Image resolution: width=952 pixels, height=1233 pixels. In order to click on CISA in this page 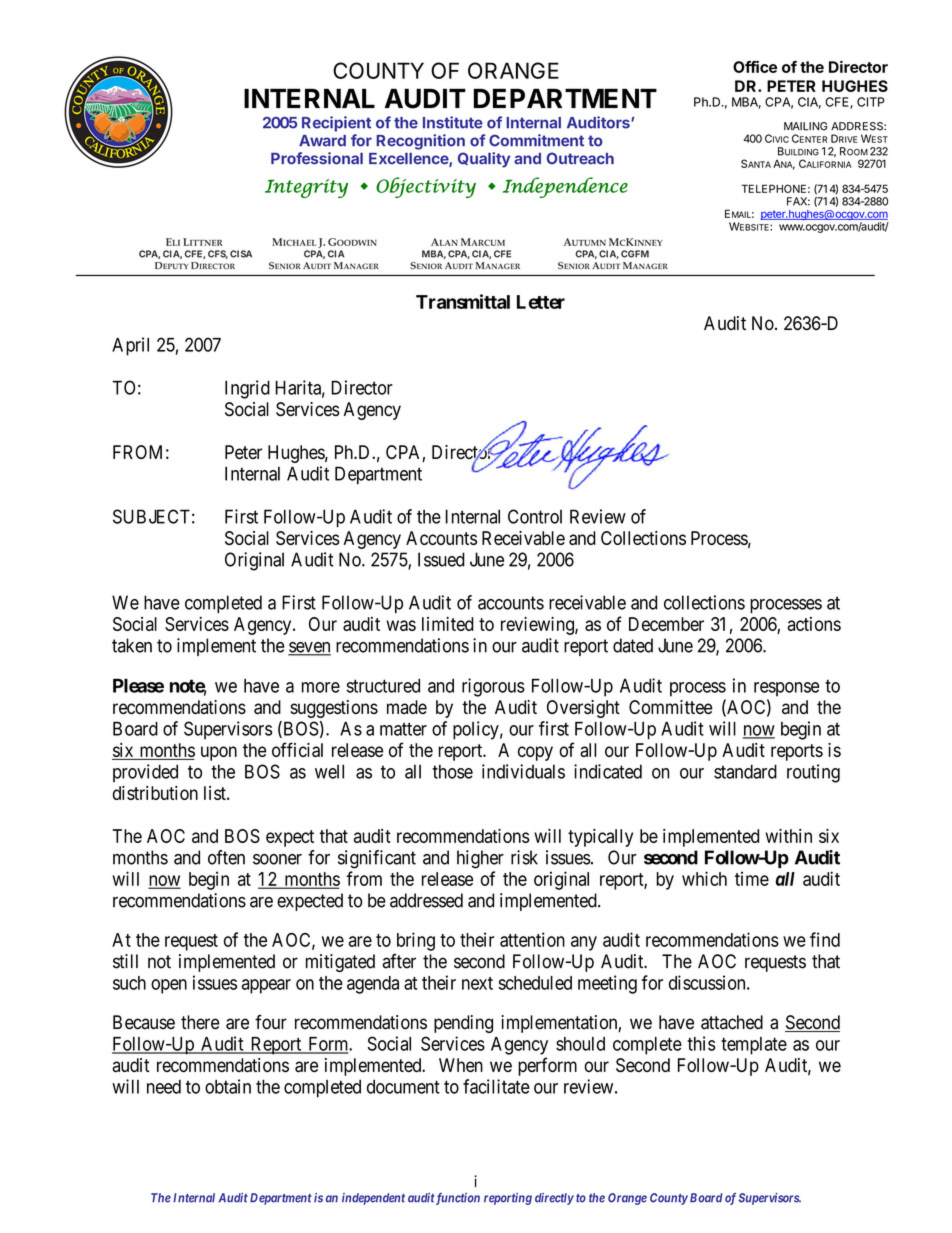, I will do `click(241, 254)`.
